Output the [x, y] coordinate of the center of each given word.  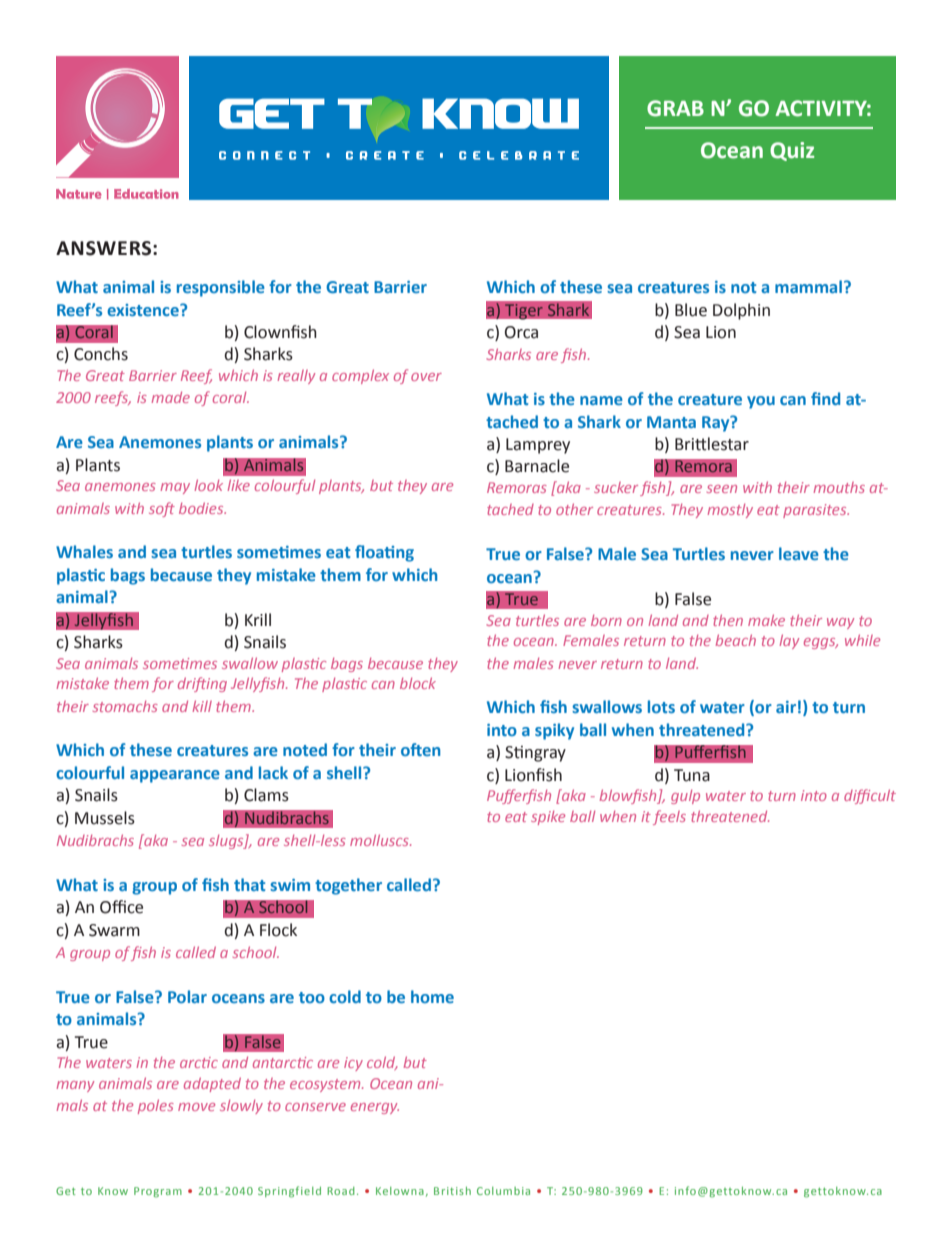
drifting [202, 684]
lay [789, 641]
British [452, 1191]
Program [158, 1192]
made [171, 397]
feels [669, 817]
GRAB [675, 108]
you [761, 402]
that [249, 884]
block [418, 683]
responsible [221, 288]
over [426, 377]
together [348, 886]
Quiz [792, 151]
